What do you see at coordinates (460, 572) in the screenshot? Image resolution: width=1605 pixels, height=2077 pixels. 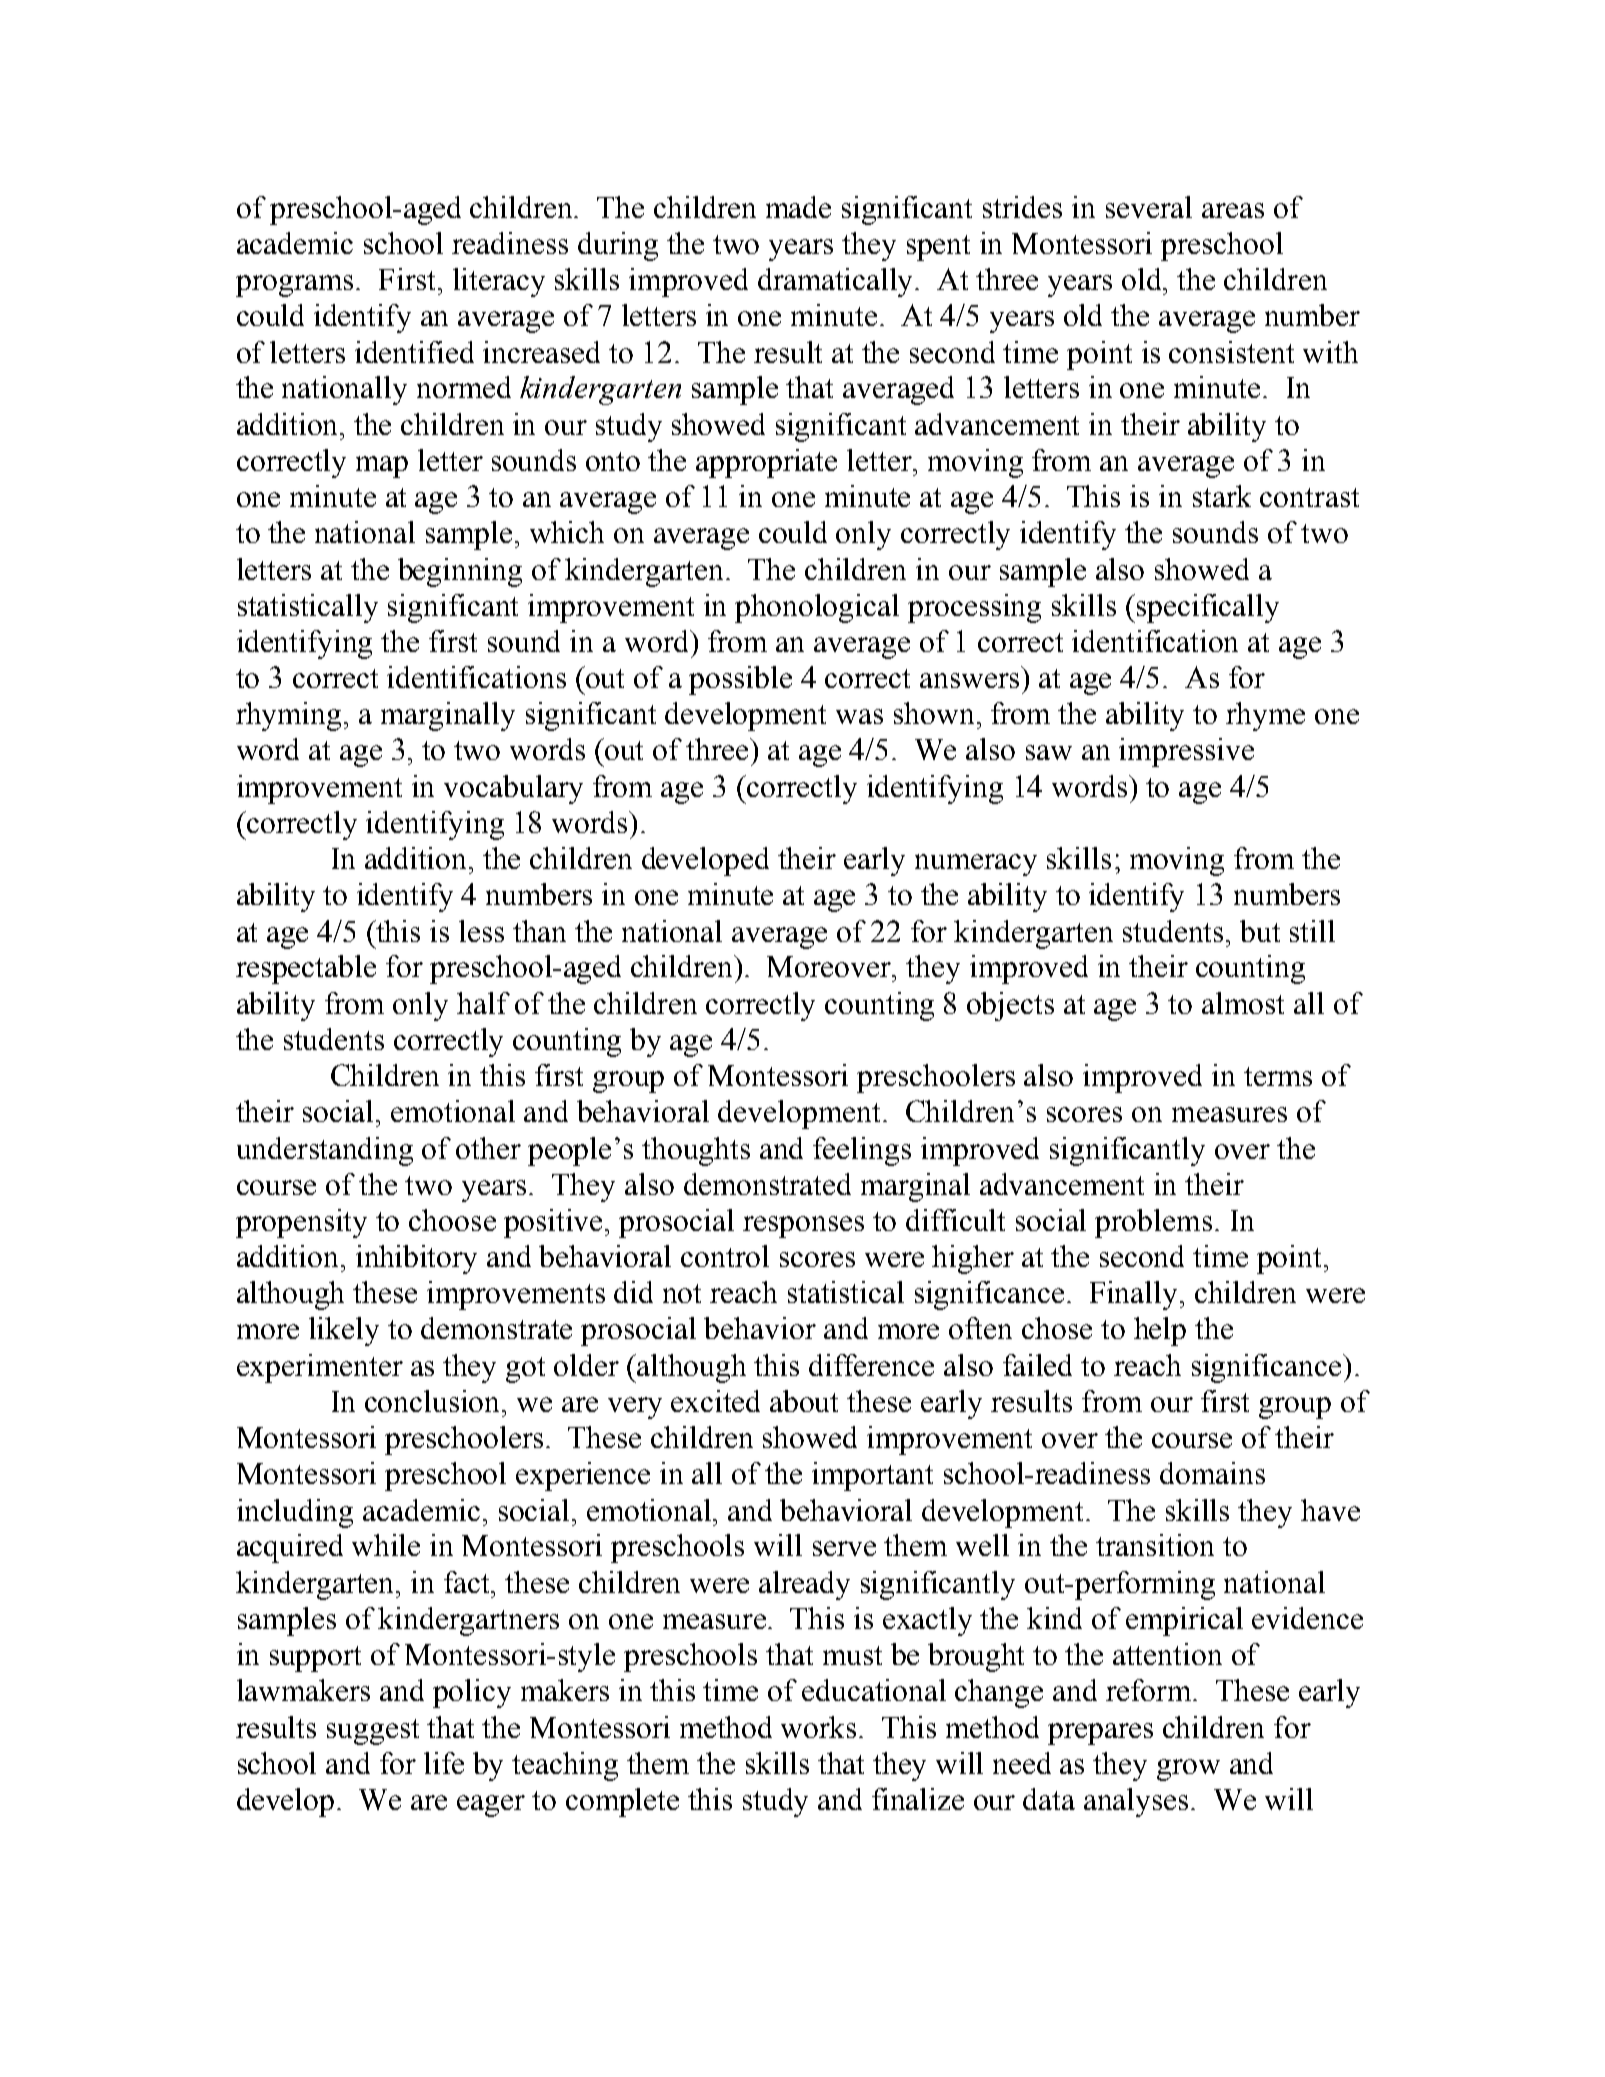 I see `beginning` at bounding box center [460, 572].
